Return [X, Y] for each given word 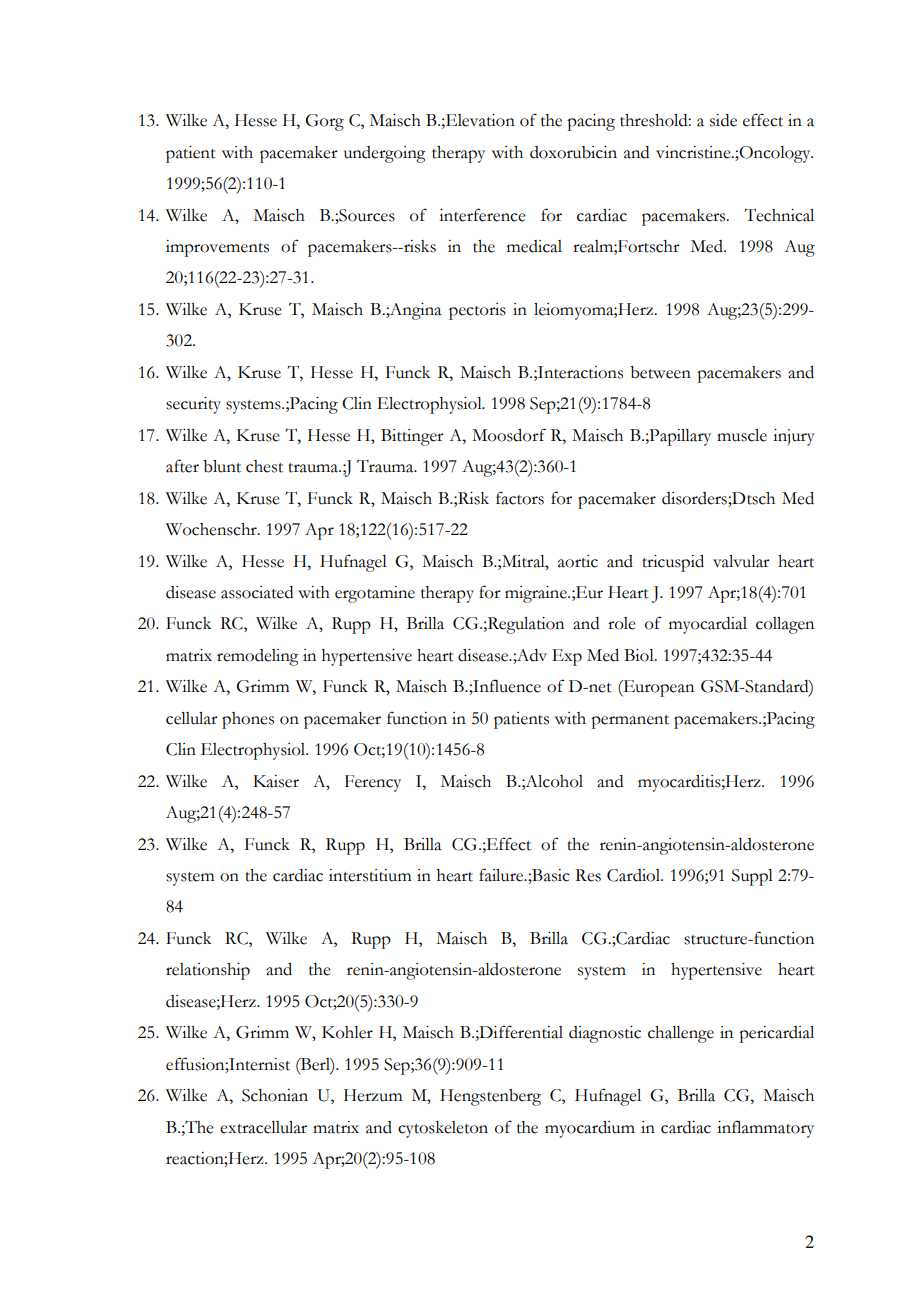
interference [482, 215]
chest [264, 466]
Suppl [752, 877]
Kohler [347, 1032]
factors [520, 498]
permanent [630, 722]
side [723, 120]
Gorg [324, 122]
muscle [742, 435]
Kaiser [276, 781]
